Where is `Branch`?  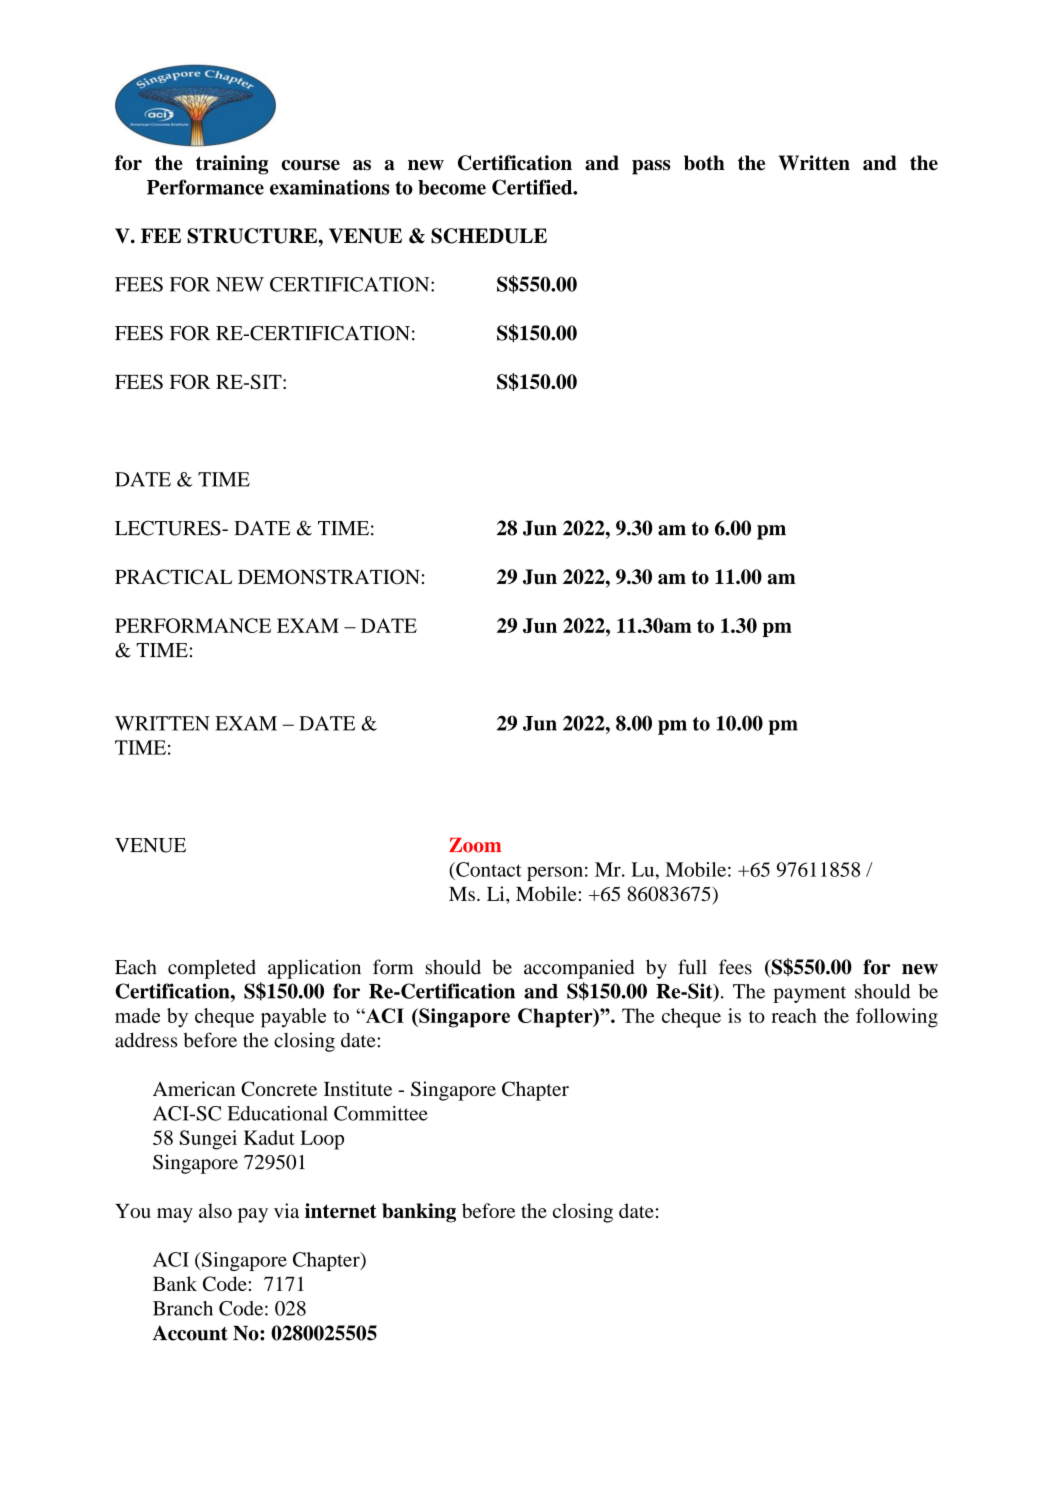 Branch is located at coordinates (183, 1308).
